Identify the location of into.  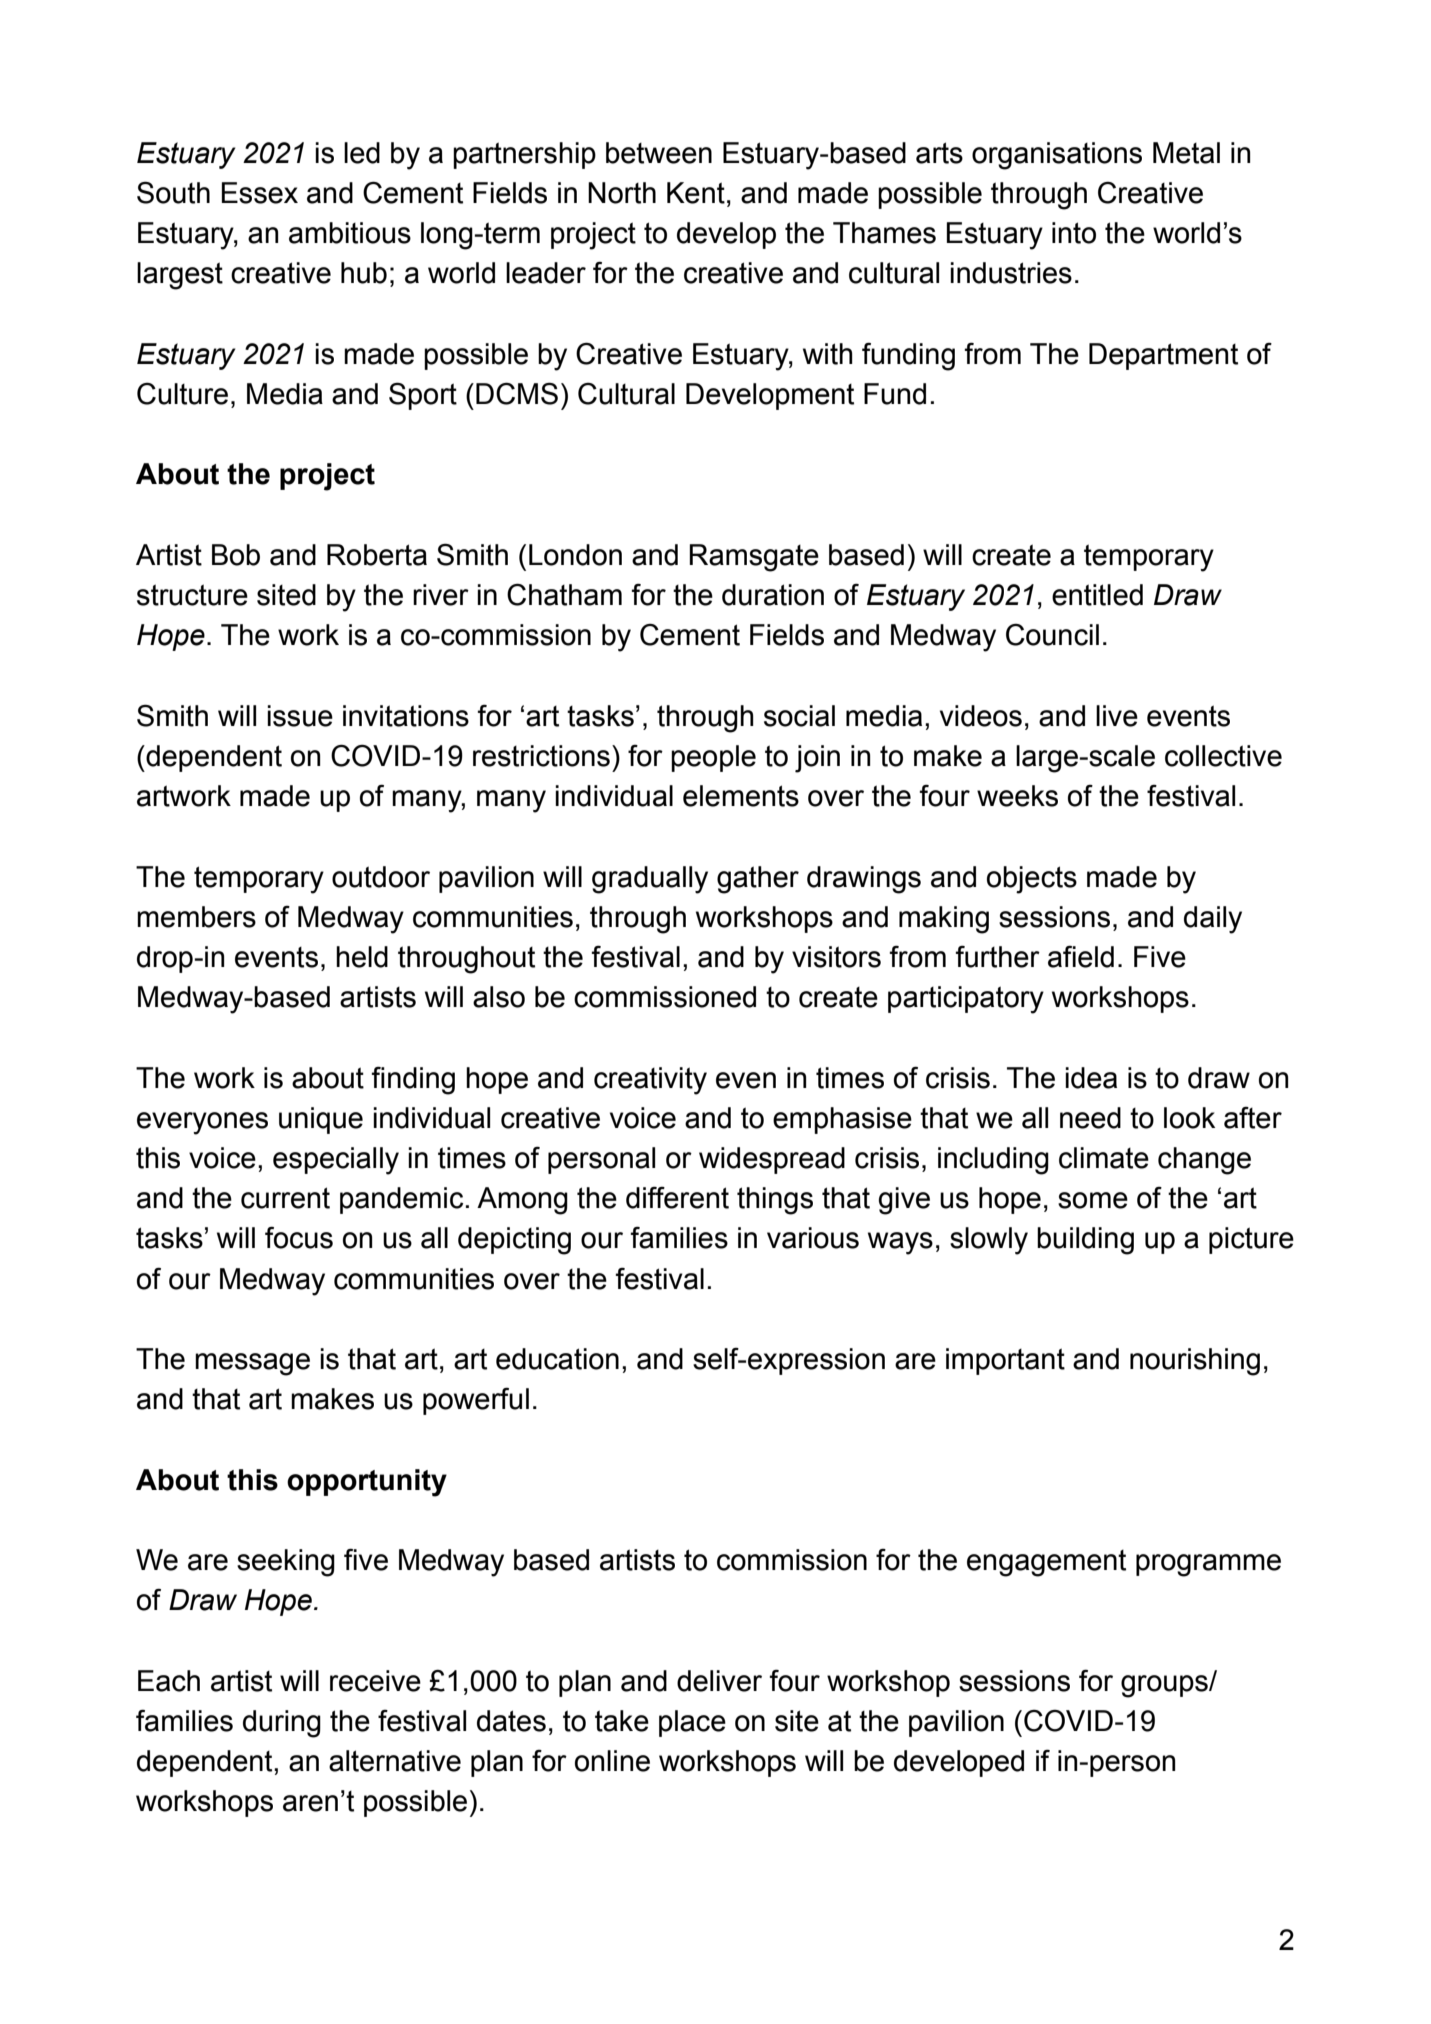
(1074, 233).
